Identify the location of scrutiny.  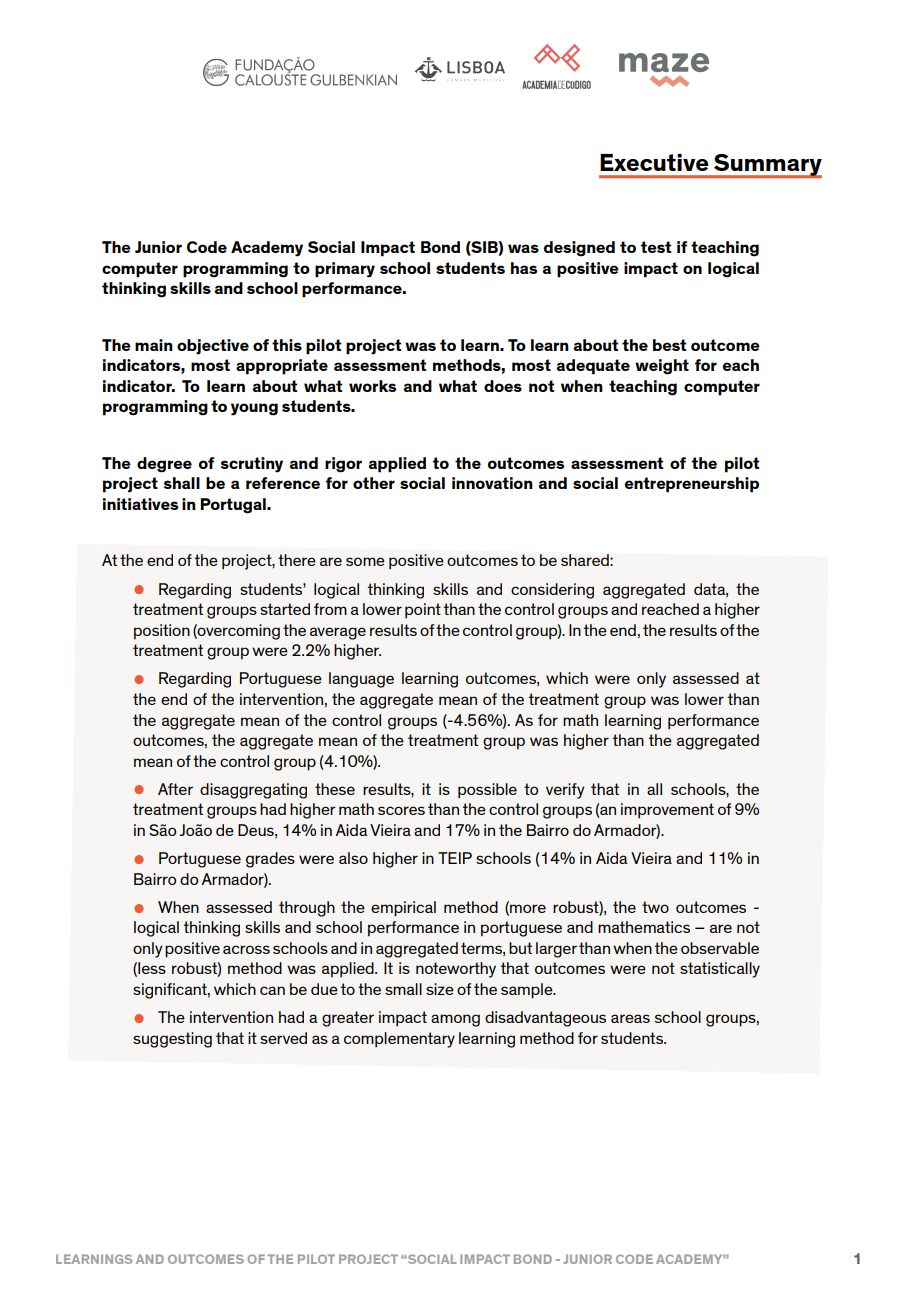
(252, 465).
